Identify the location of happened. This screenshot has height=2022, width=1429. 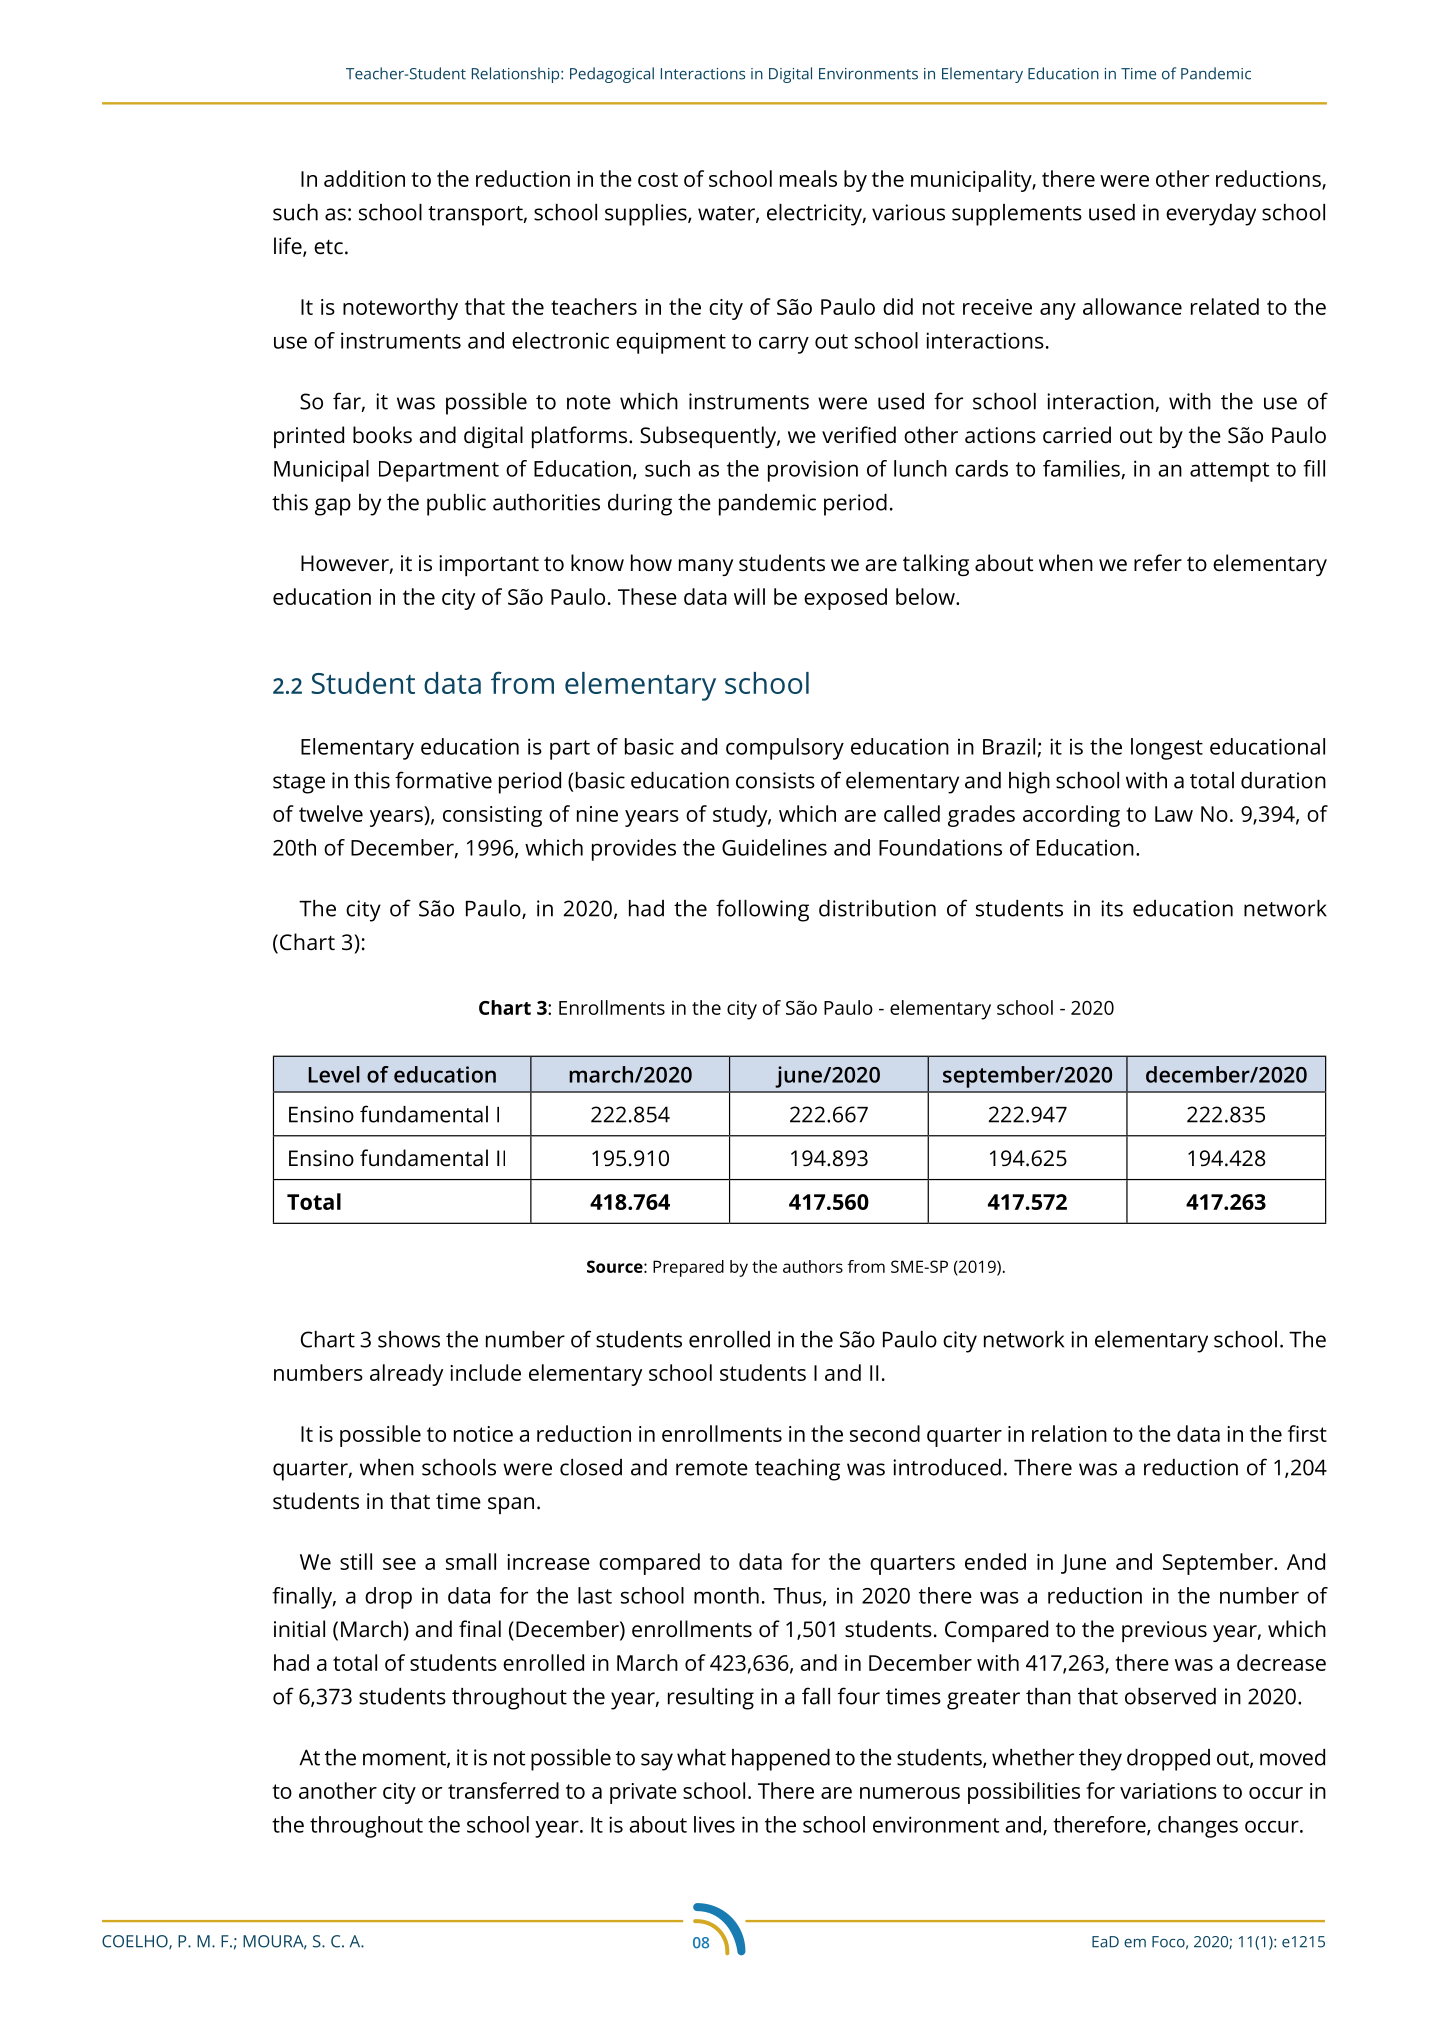
(781, 1760).
